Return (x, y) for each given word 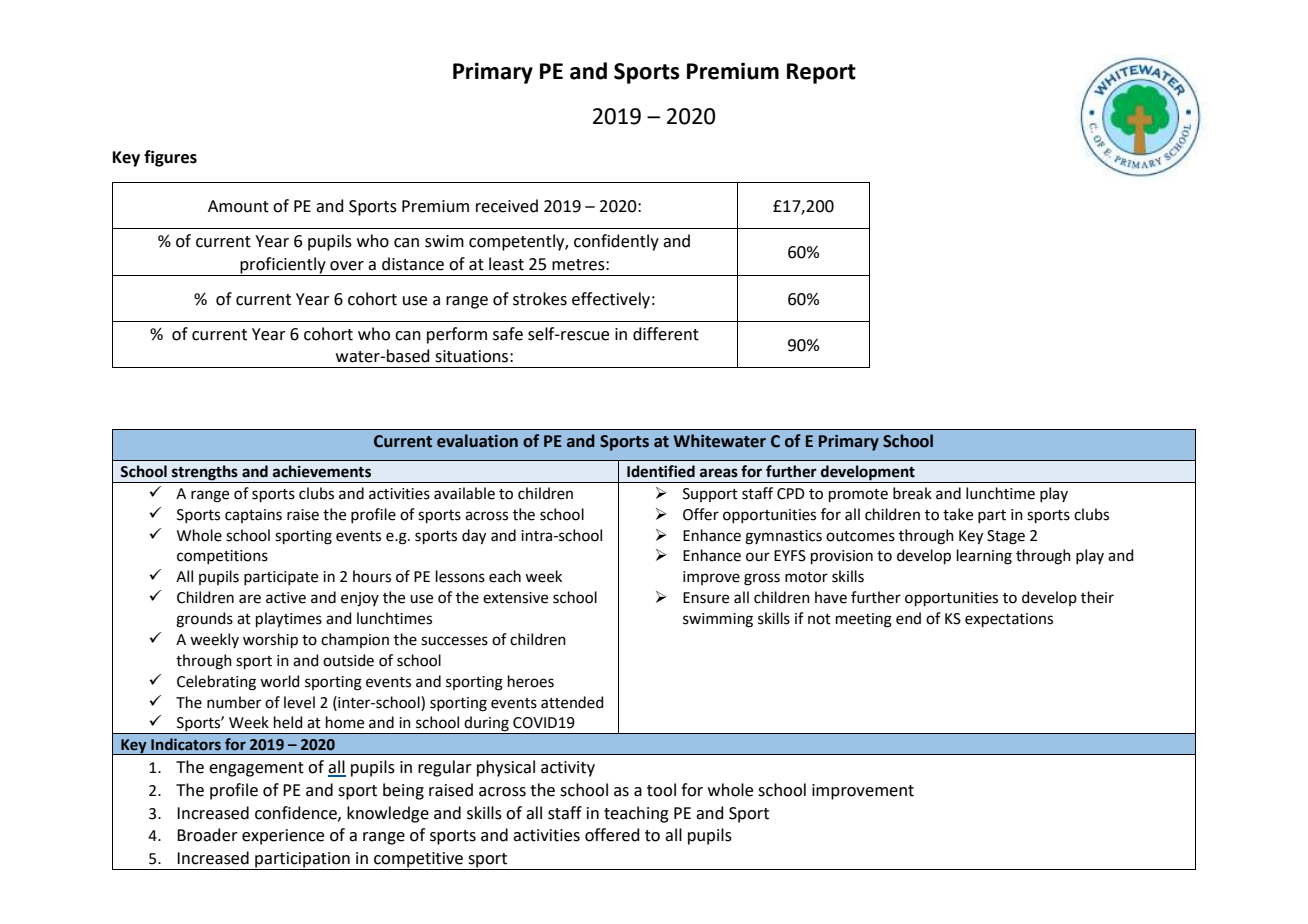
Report (821, 73)
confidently (616, 242)
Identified (661, 471)
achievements (322, 471)
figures (170, 158)
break (912, 493)
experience (283, 837)
